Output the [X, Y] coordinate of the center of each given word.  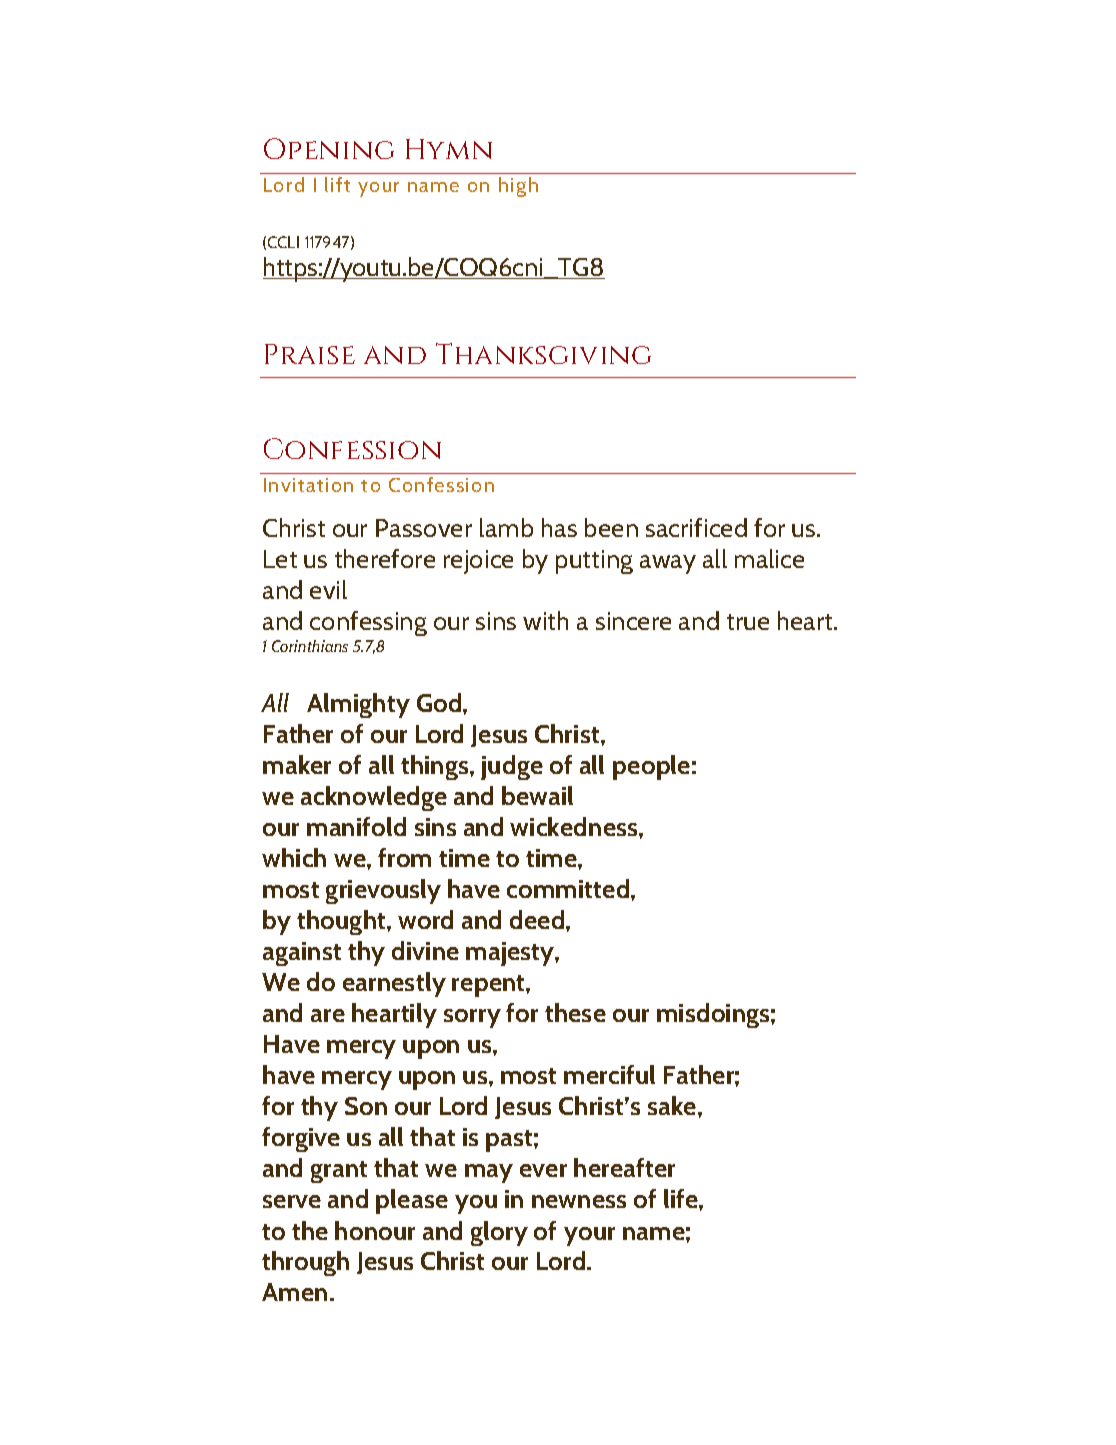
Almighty [358, 705]
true [748, 622]
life [682, 1198]
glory [499, 1233]
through [305, 1263]
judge [512, 767]
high [518, 187]
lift [337, 184]
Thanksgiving [543, 353]
